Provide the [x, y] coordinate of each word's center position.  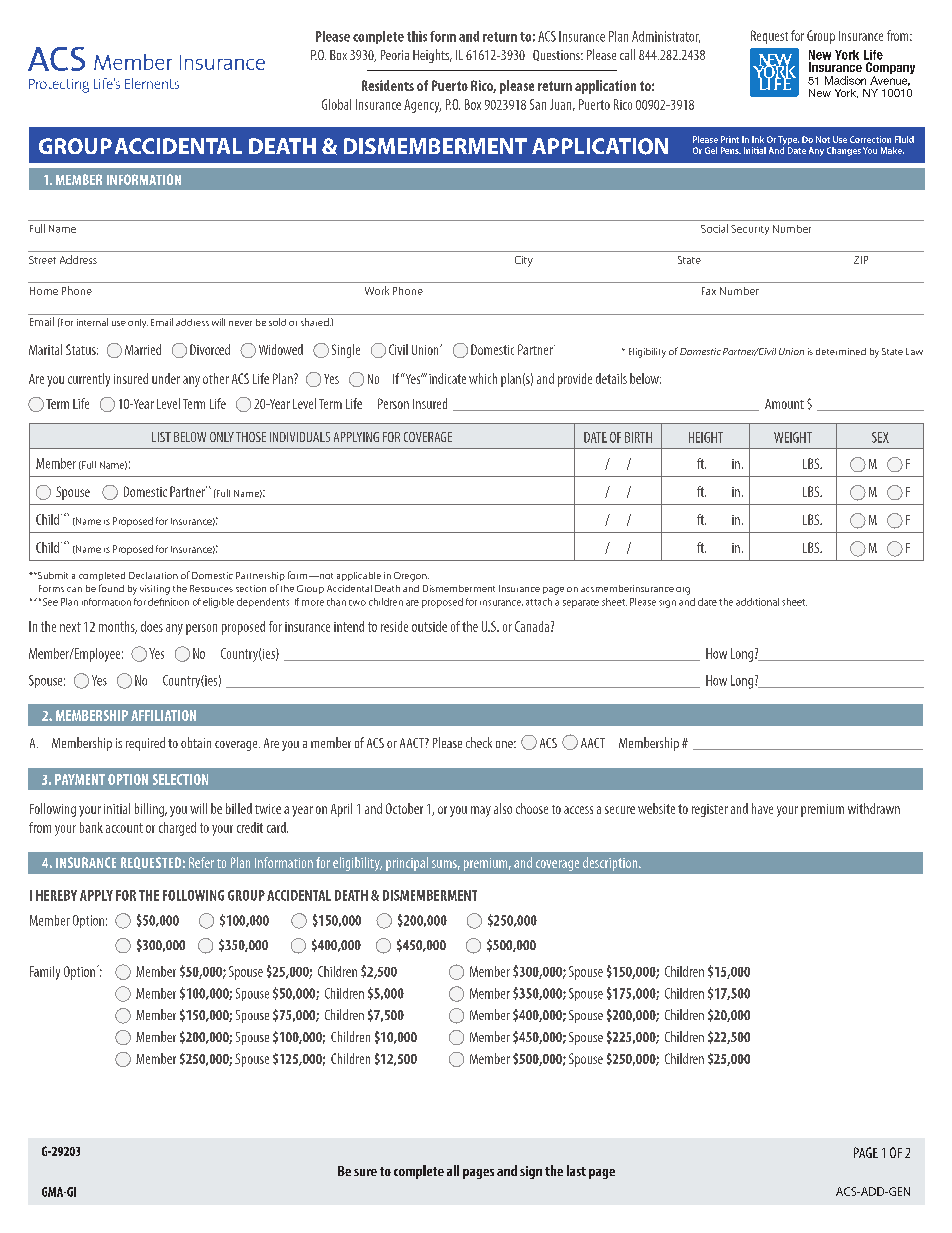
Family [45, 973]
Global [336, 104]
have [762, 808]
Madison [845, 80]
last [576, 1170]
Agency [422, 106]
